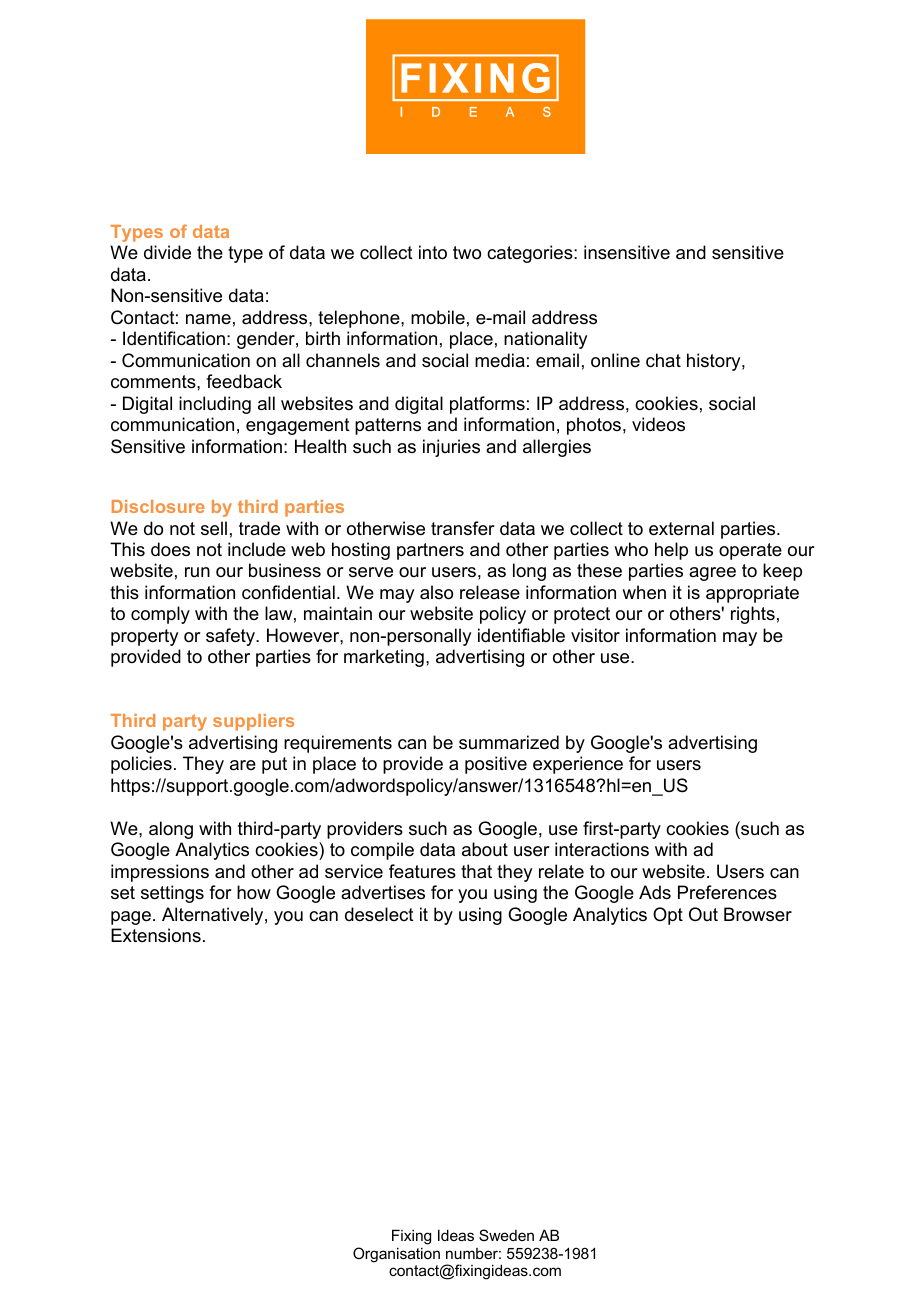 This screenshot has width=924, height=1308. I want to click on name, so click(208, 319).
